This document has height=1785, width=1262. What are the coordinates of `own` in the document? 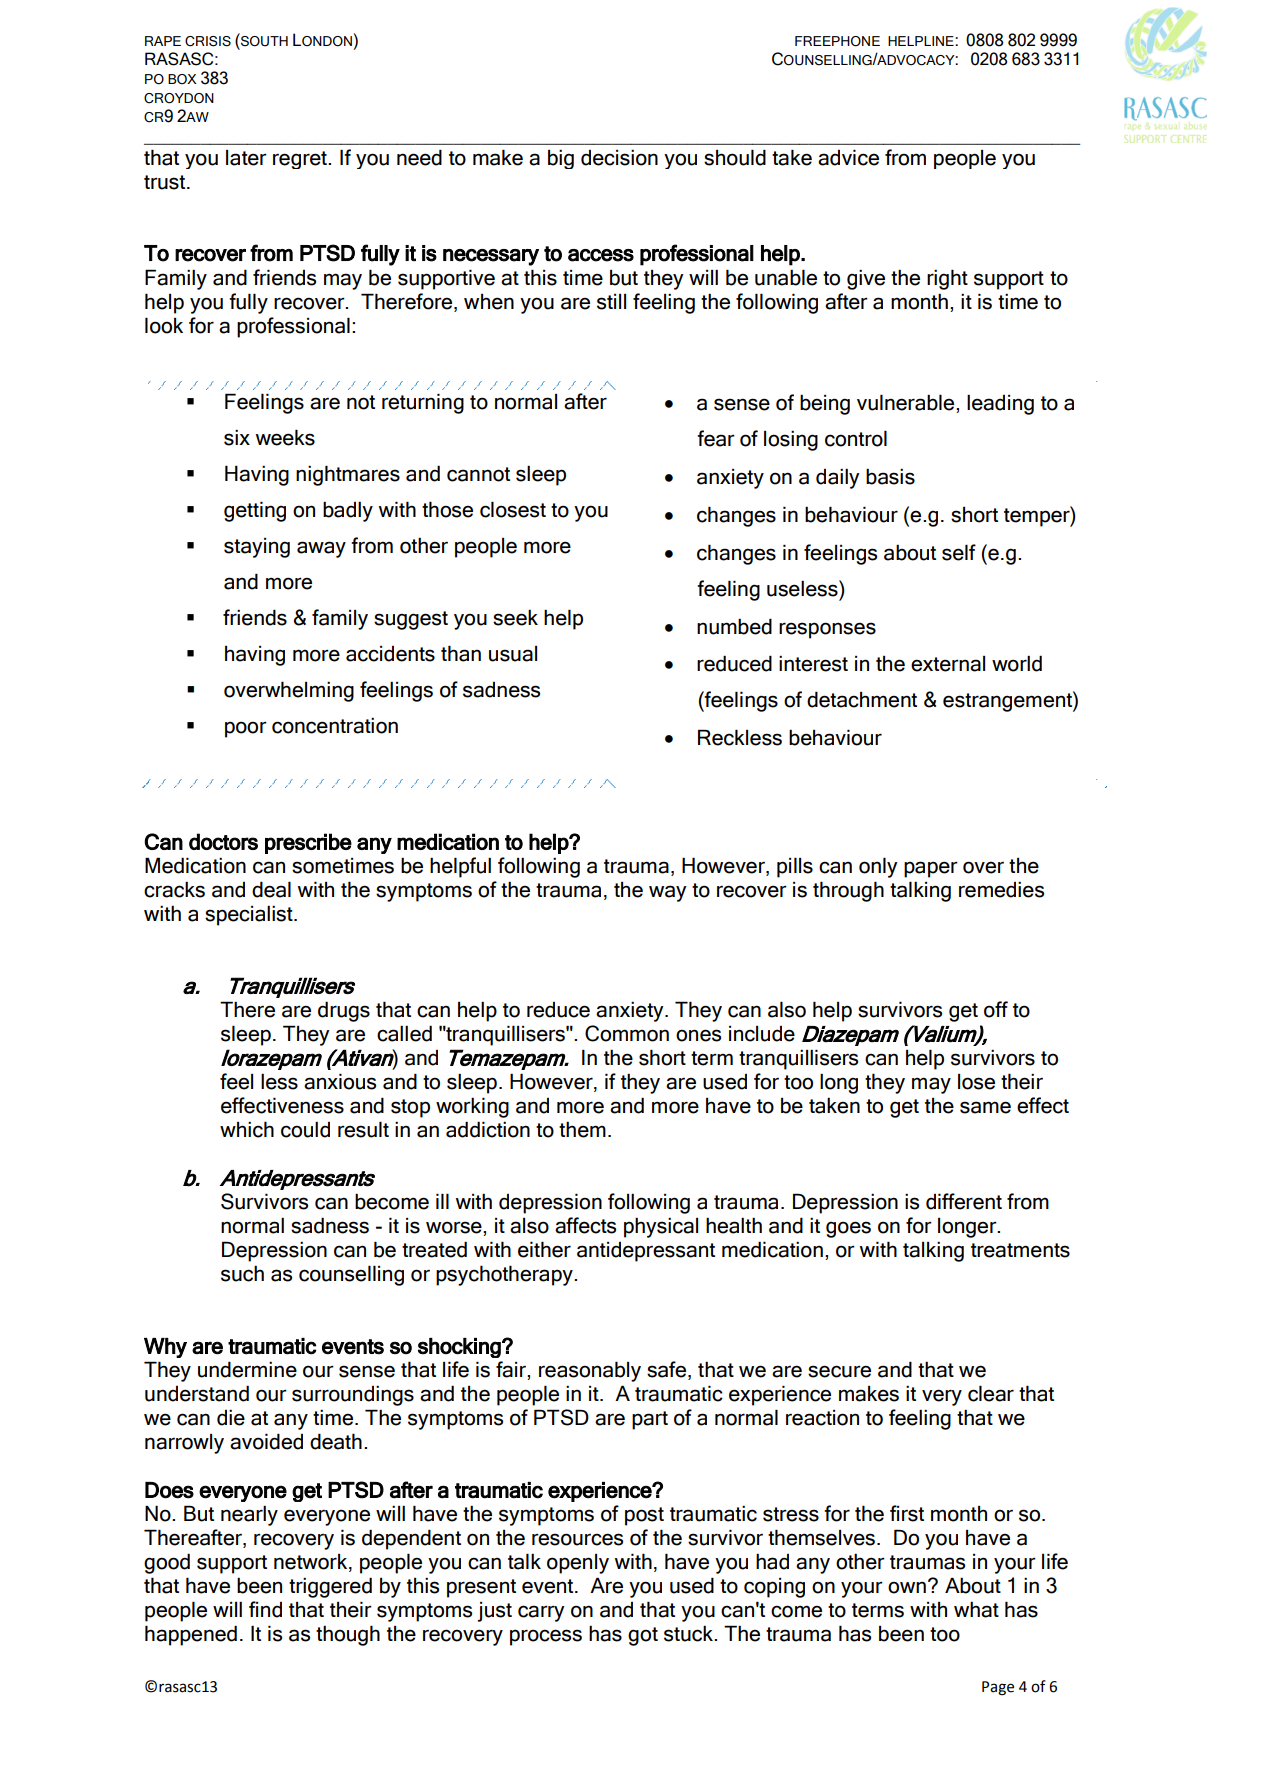 It's located at (907, 1587).
